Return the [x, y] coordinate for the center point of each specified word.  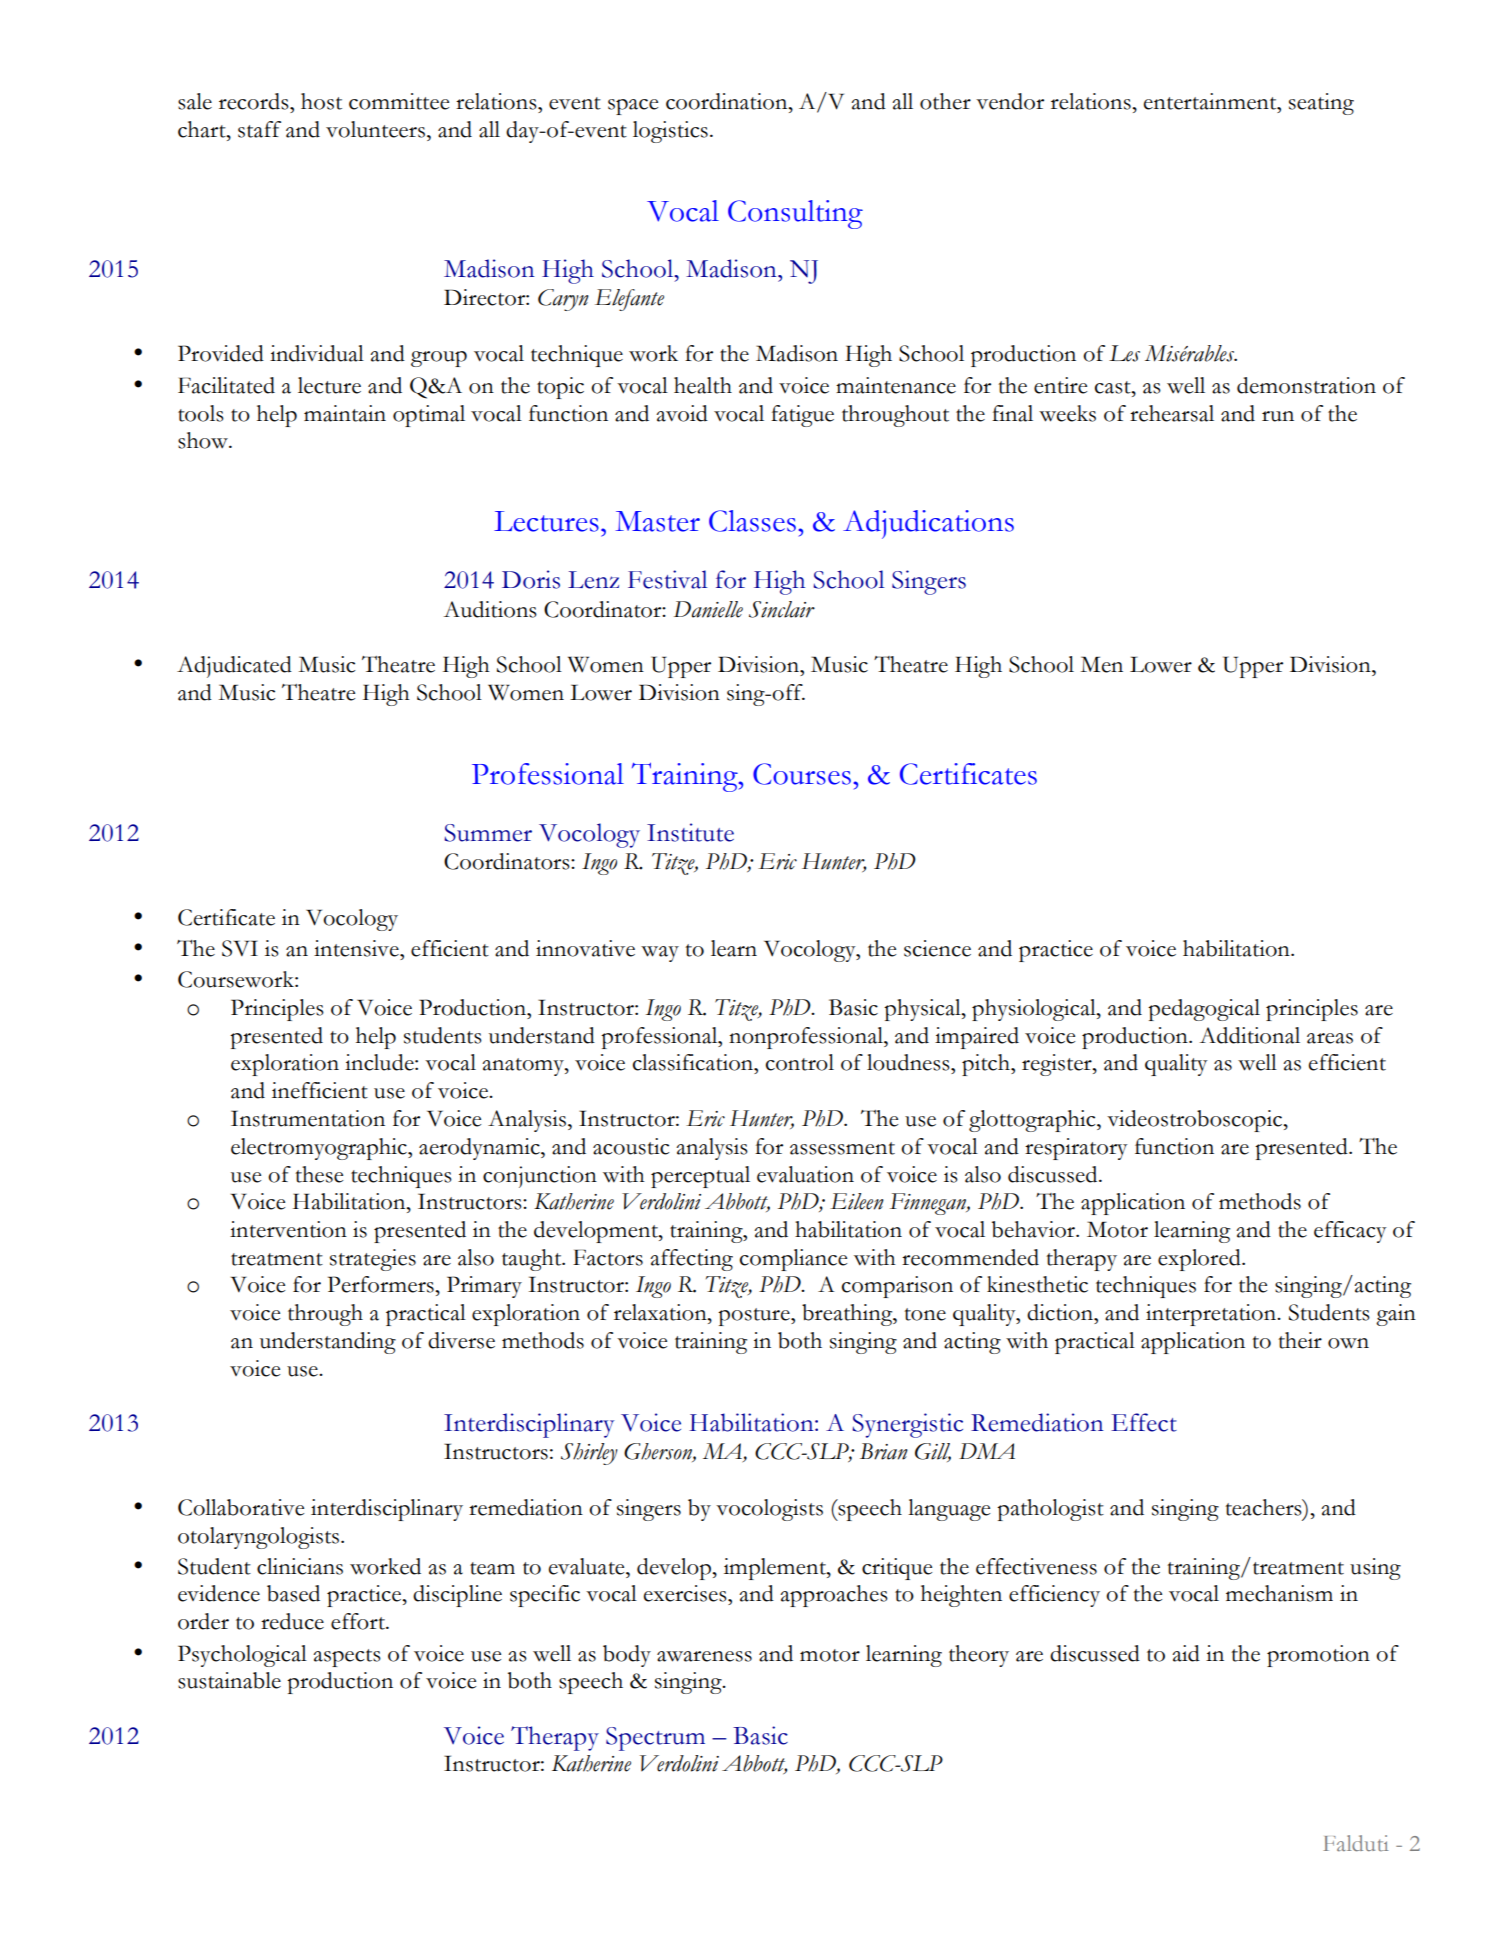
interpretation [1212, 1315]
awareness [704, 1656]
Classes [752, 521]
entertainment [1211, 101]
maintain [345, 413]
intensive [357, 948]
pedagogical [1204, 1010]
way [660, 954]
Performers [382, 1284]
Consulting [795, 214]
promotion [1318, 1656]
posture [755, 1317]
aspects [347, 1658]
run [1278, 416]
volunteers [375, 129]
